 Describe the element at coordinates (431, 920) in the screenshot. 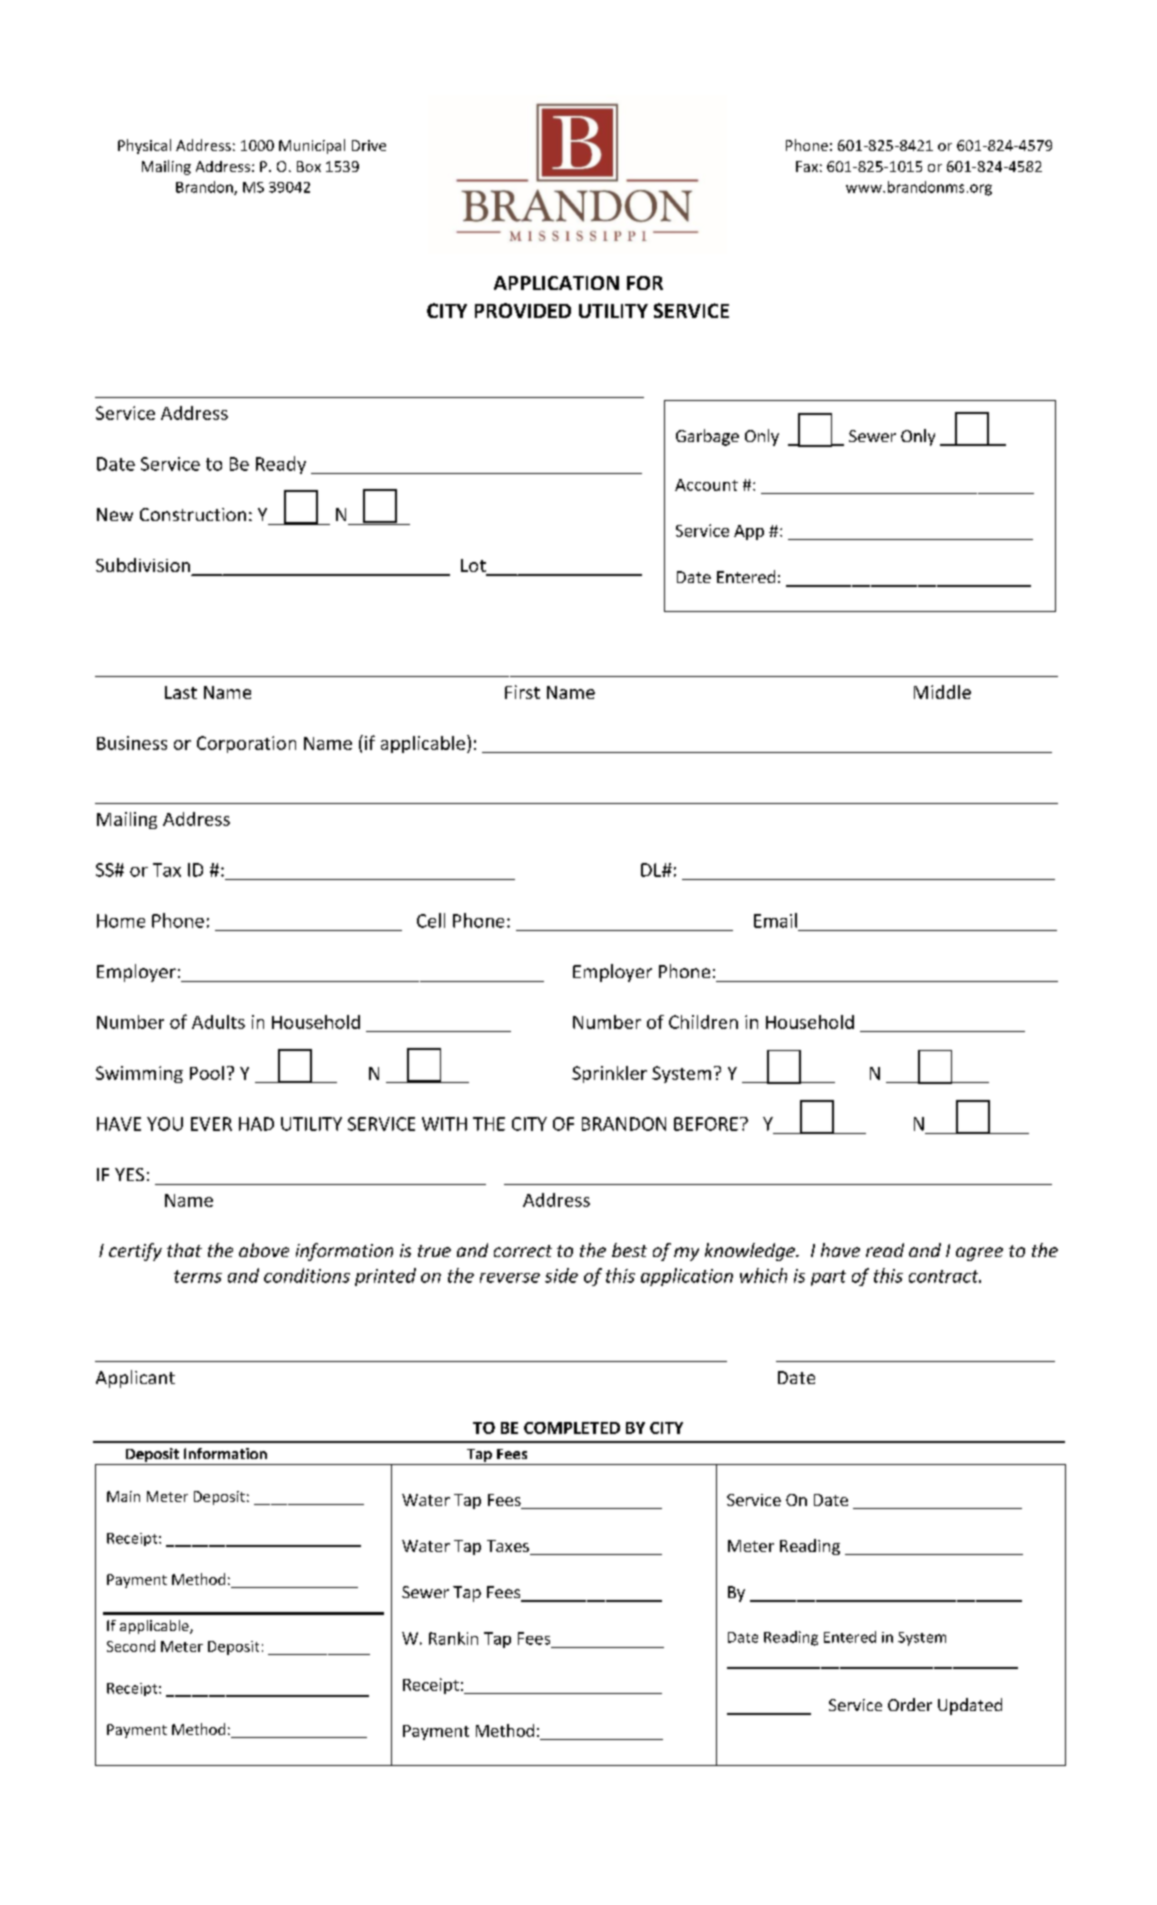

I see `Cell` at that location.
